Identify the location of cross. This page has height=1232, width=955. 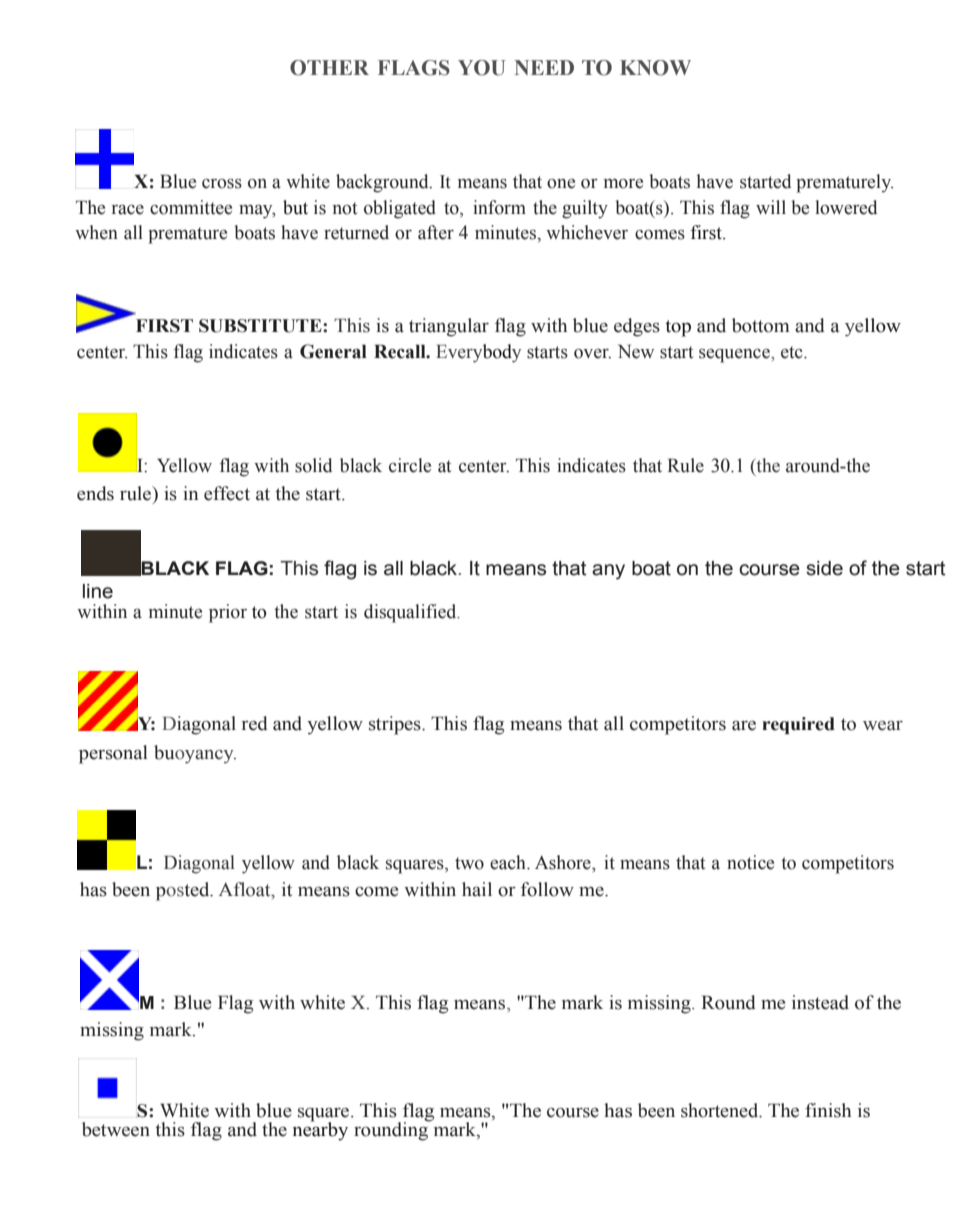
(222, 184).
